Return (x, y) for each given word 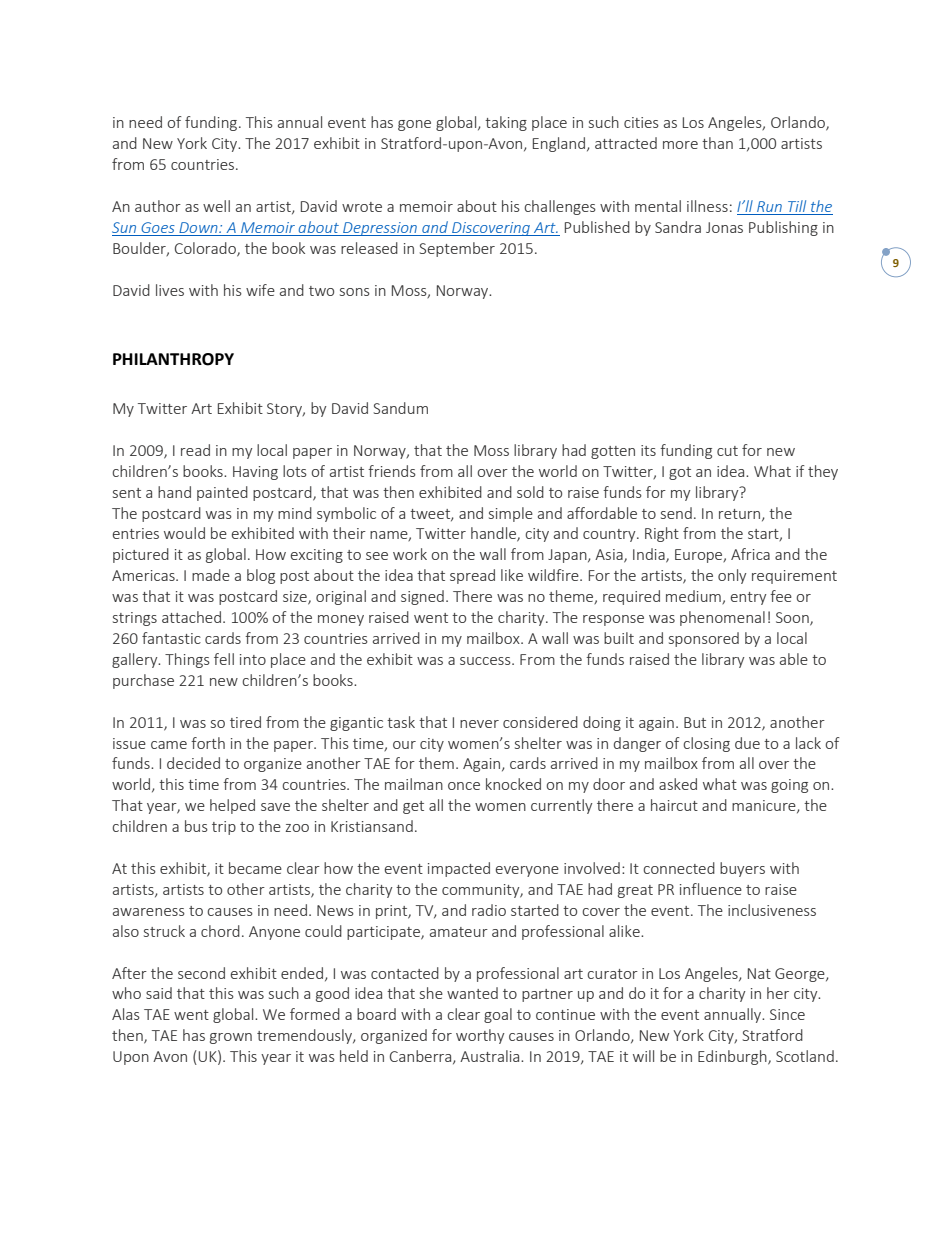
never (479, 724)
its (648, 450)
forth (208, 743)
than (717, 143)
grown (231, 1038)
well (216, 206)
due (747, 743)
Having (255, 473)
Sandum (401, 408)
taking (506, 123)
